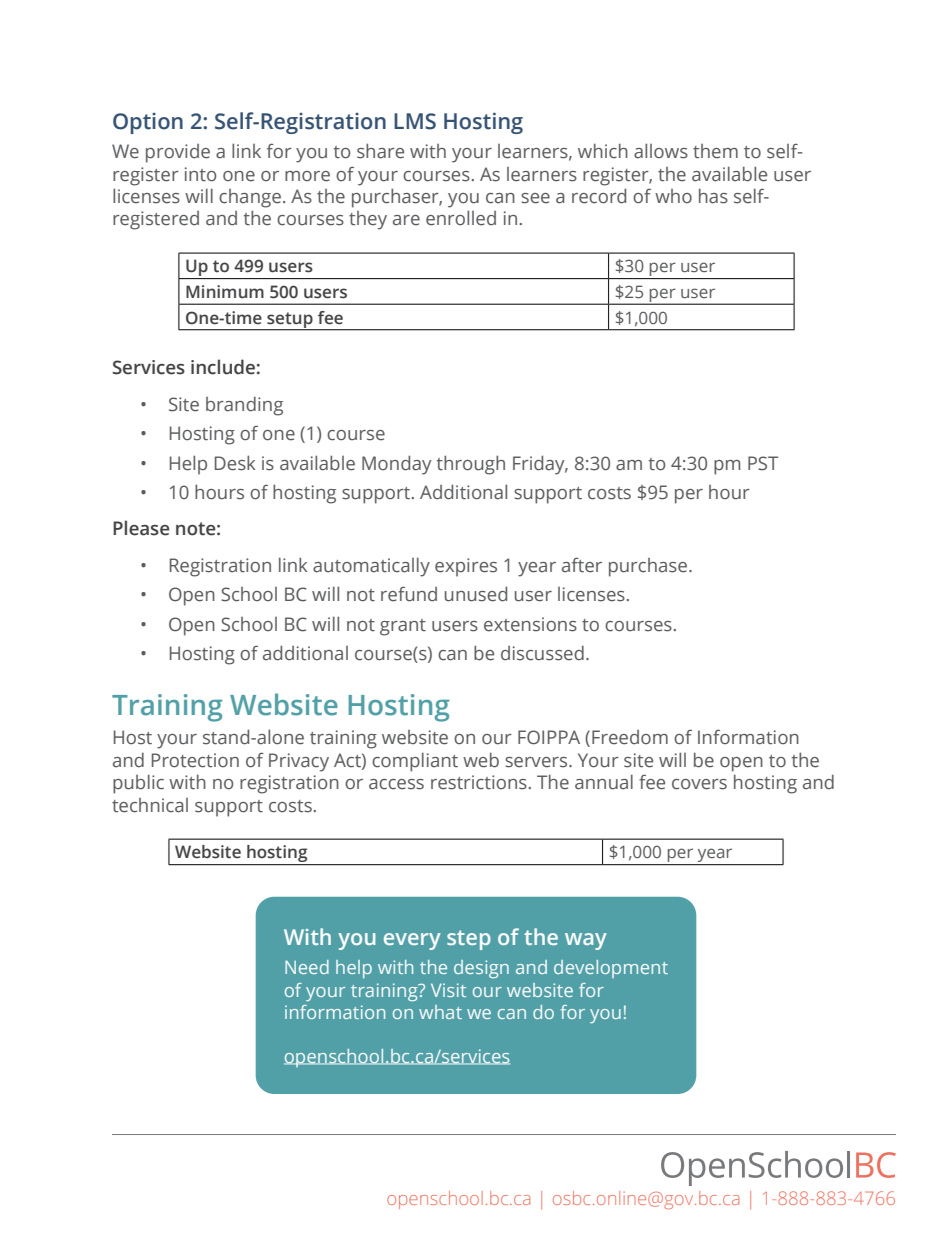 Image resolution: width=952 pixels, height=1233 pixels. I want to click on LMS, so click(415, 121).
